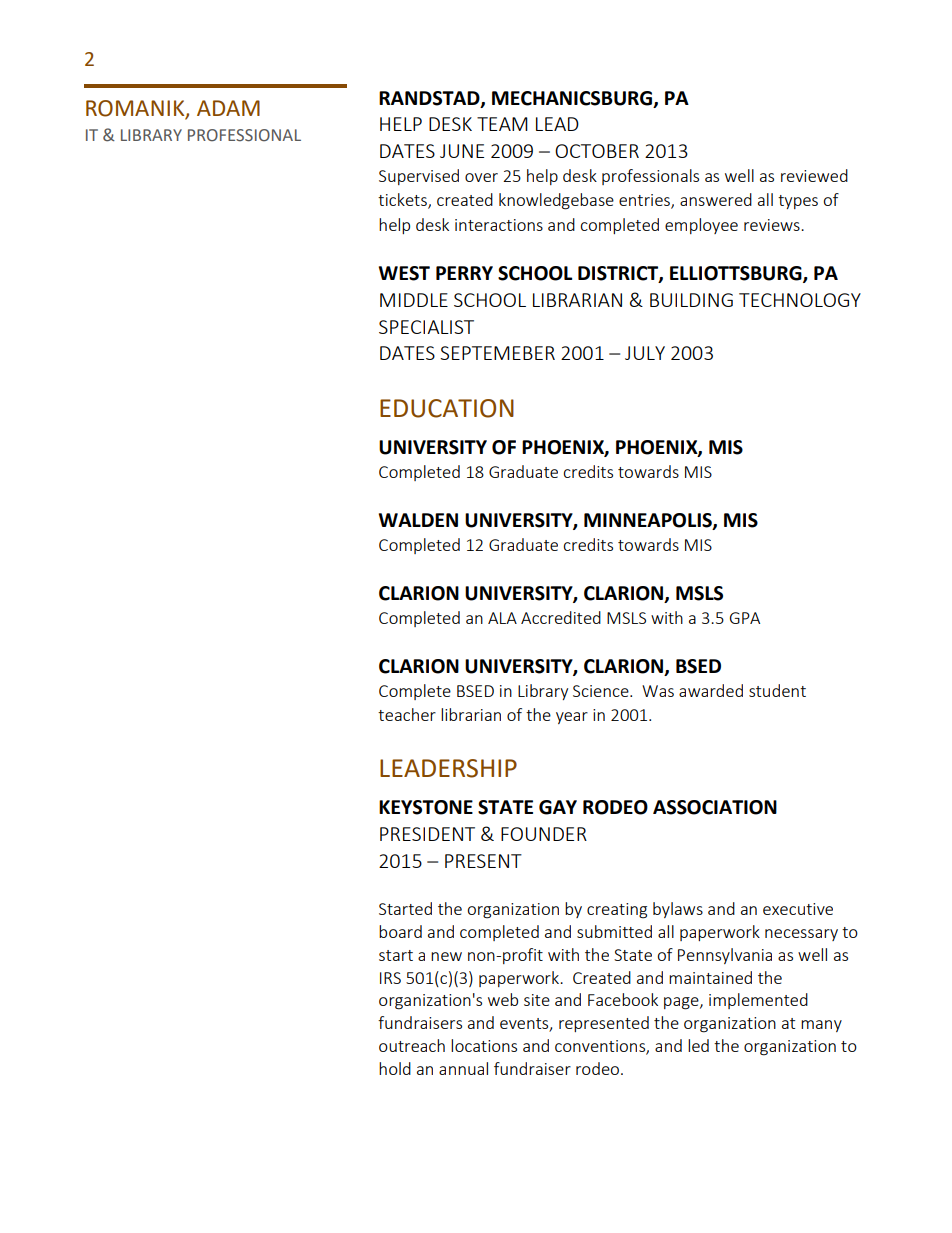 Image resolution: width=952 pixels, height=1233 pixels. I want to click on hold, so click(395, 1068).
